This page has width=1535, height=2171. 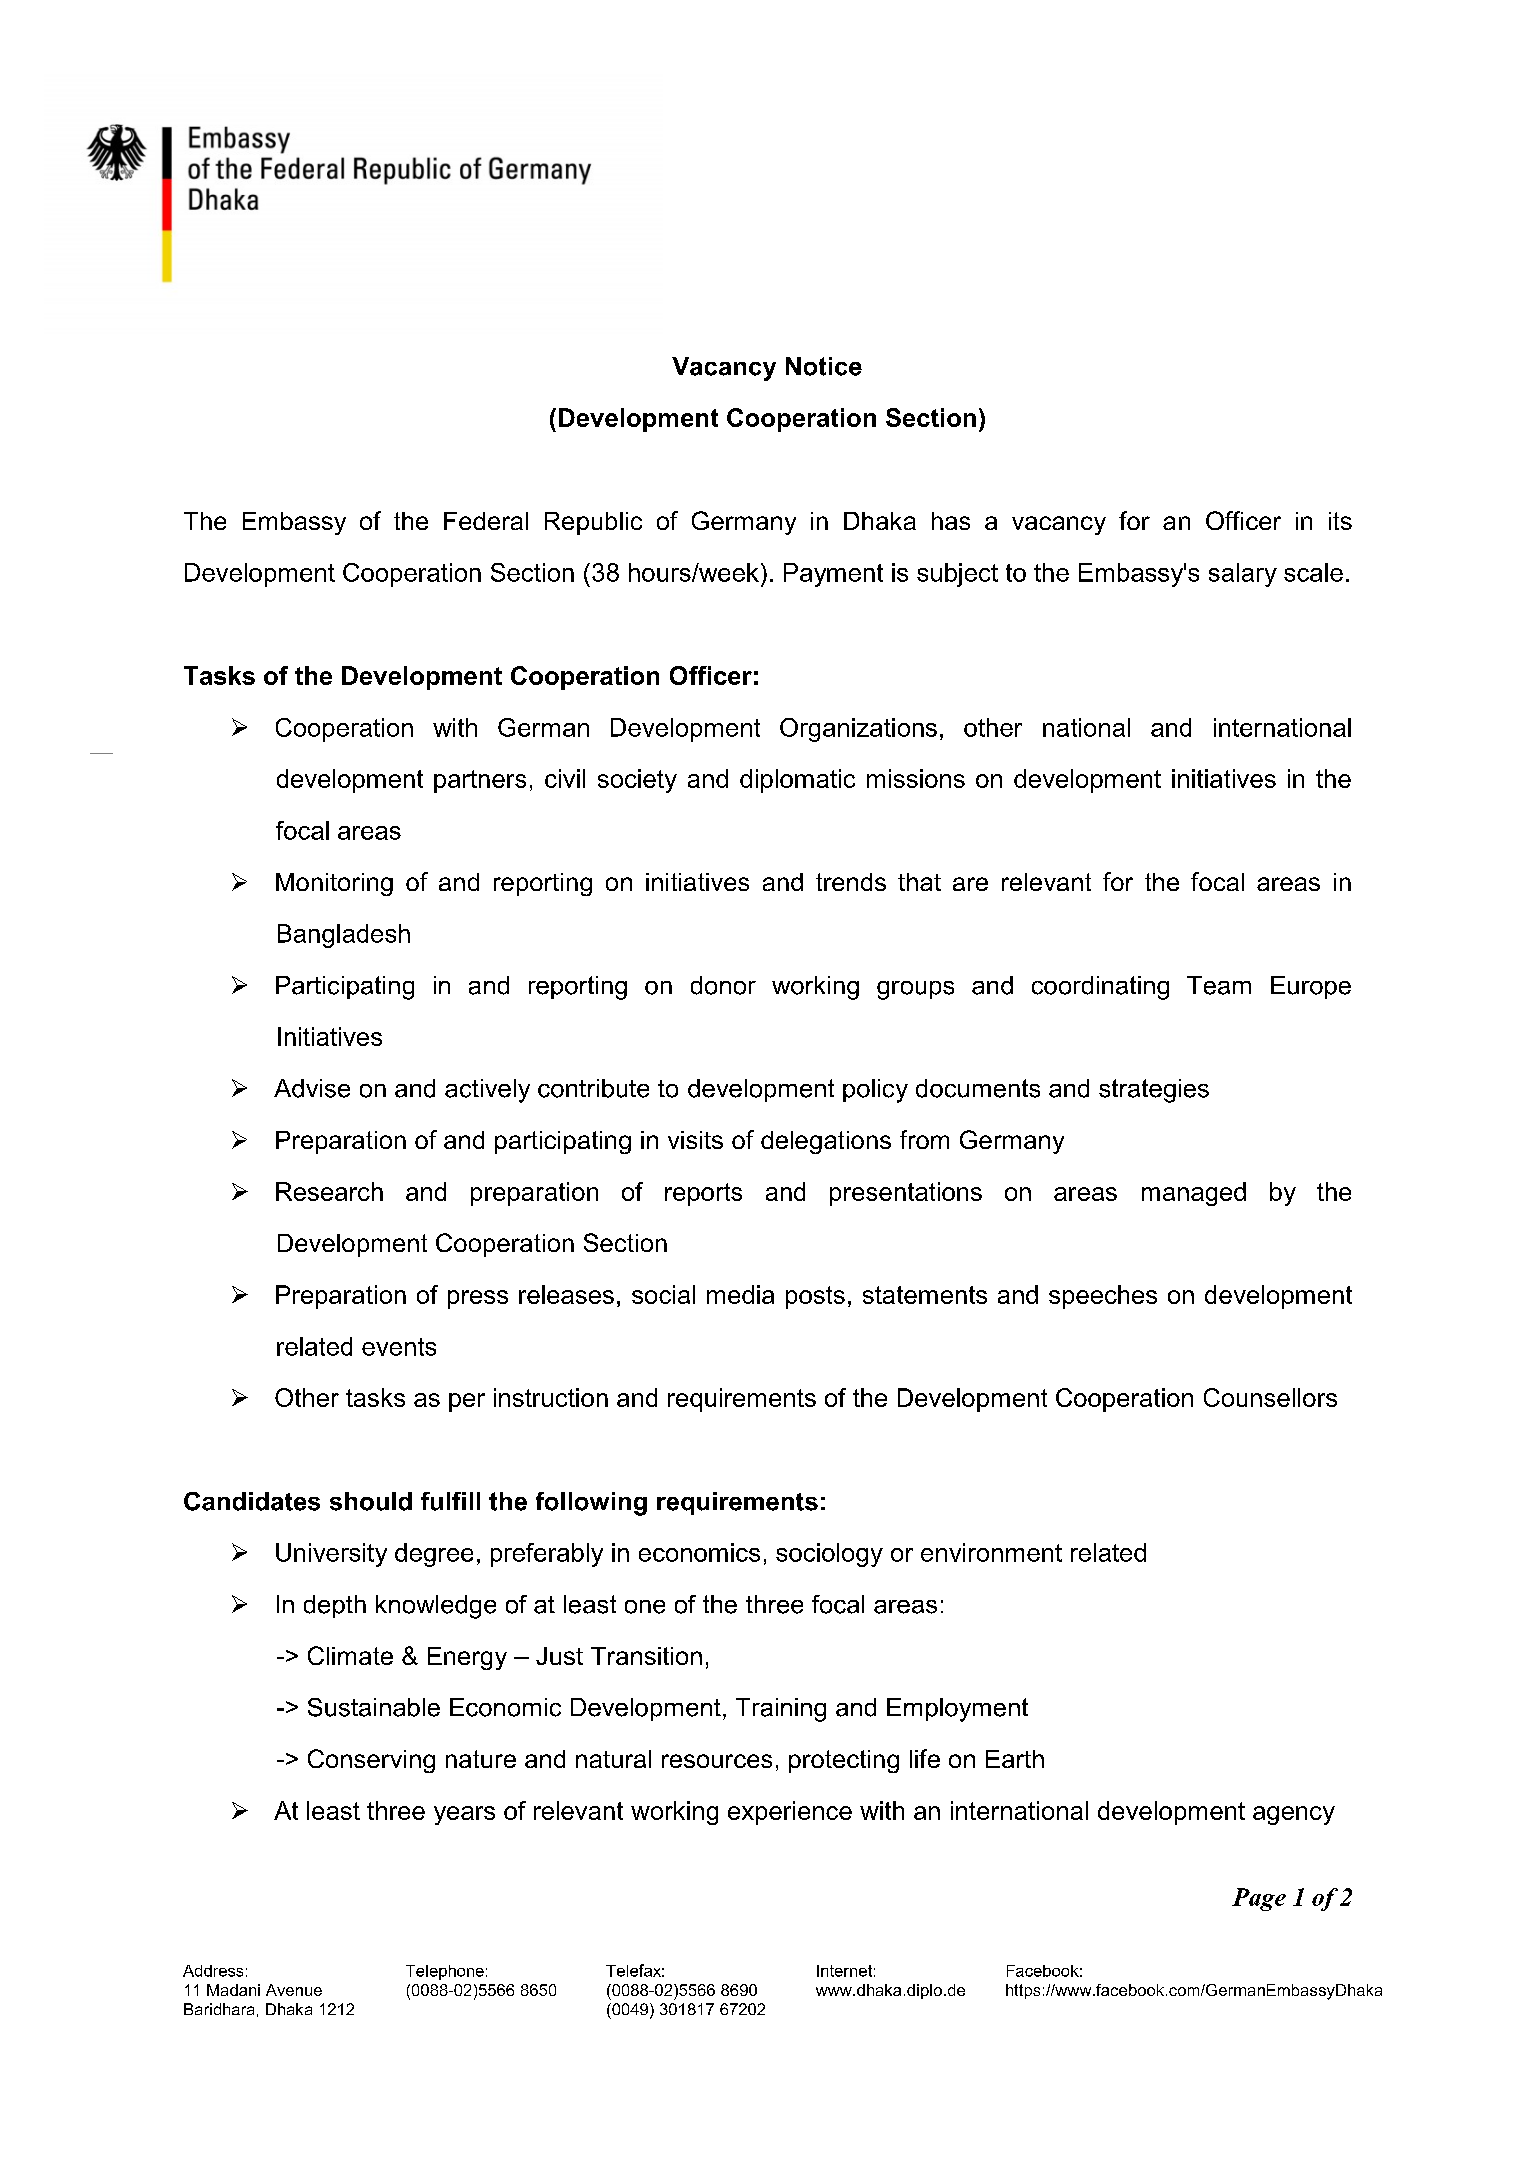 I want to click on Avenue, so click(x=294, y=1990).
